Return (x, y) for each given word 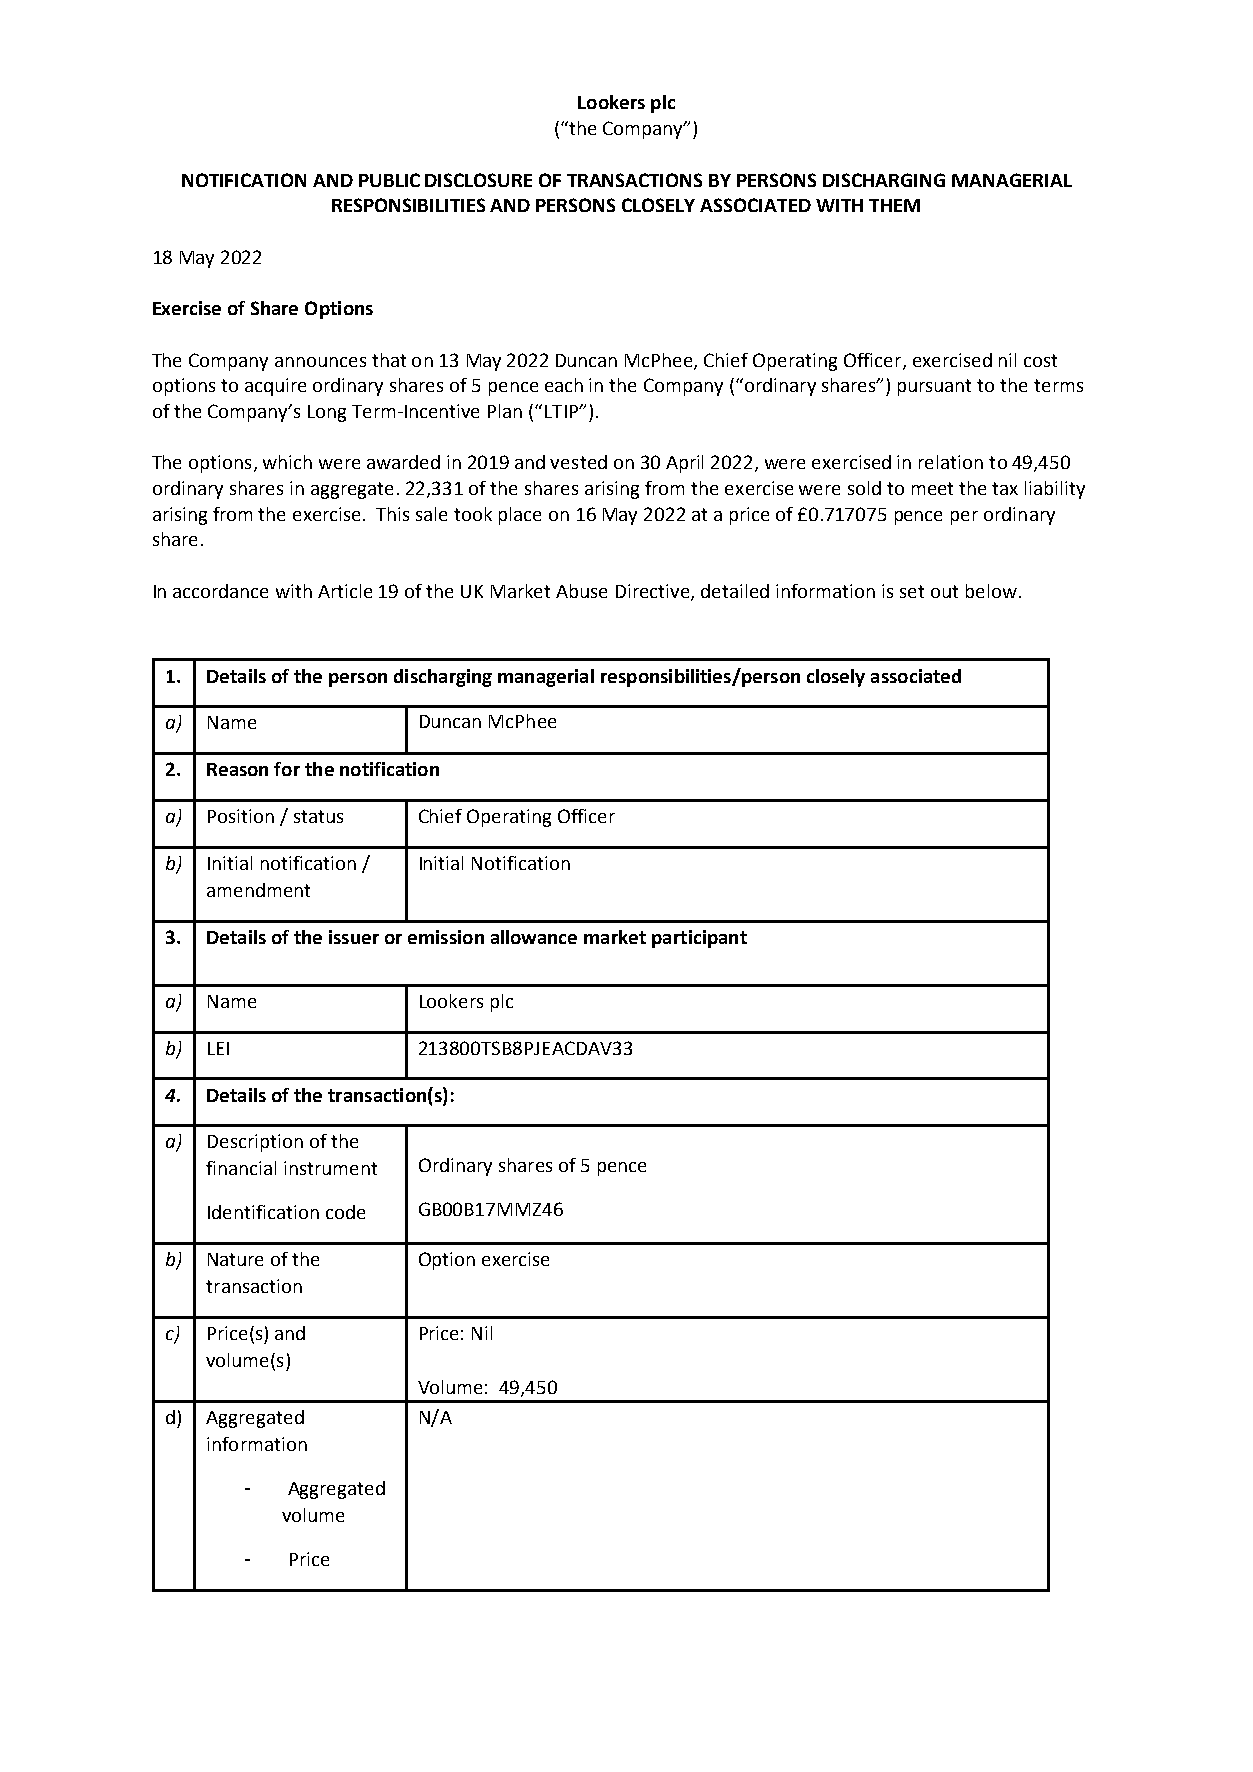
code (345, 1212)
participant (699, 939)
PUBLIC (389, 180)
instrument (330, 1168)
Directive (654, 592)
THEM (894, 205)
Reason (237, 769)
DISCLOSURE (478, 180)
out (944, 591)
